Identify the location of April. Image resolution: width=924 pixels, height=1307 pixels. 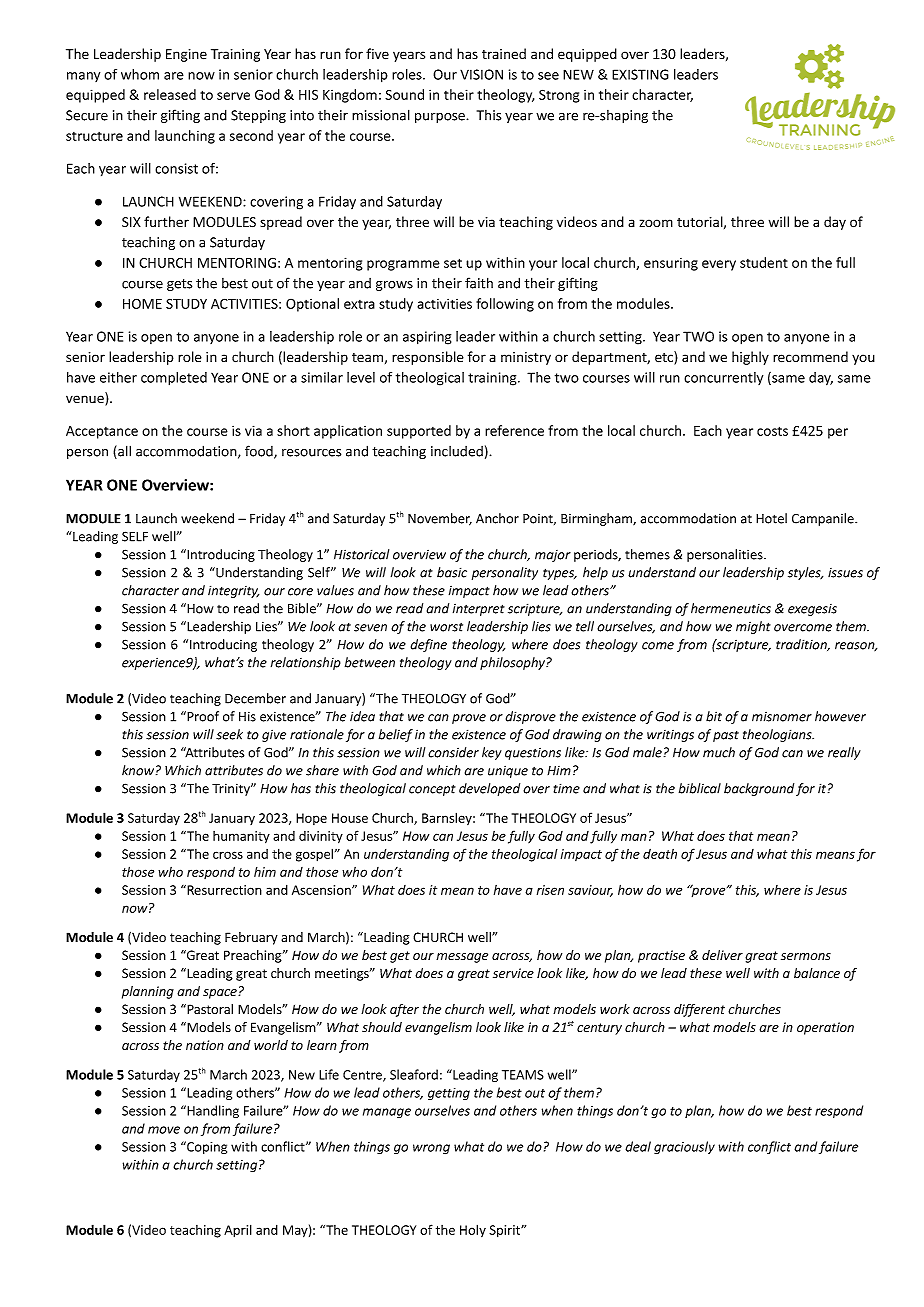
(238, 1231).
